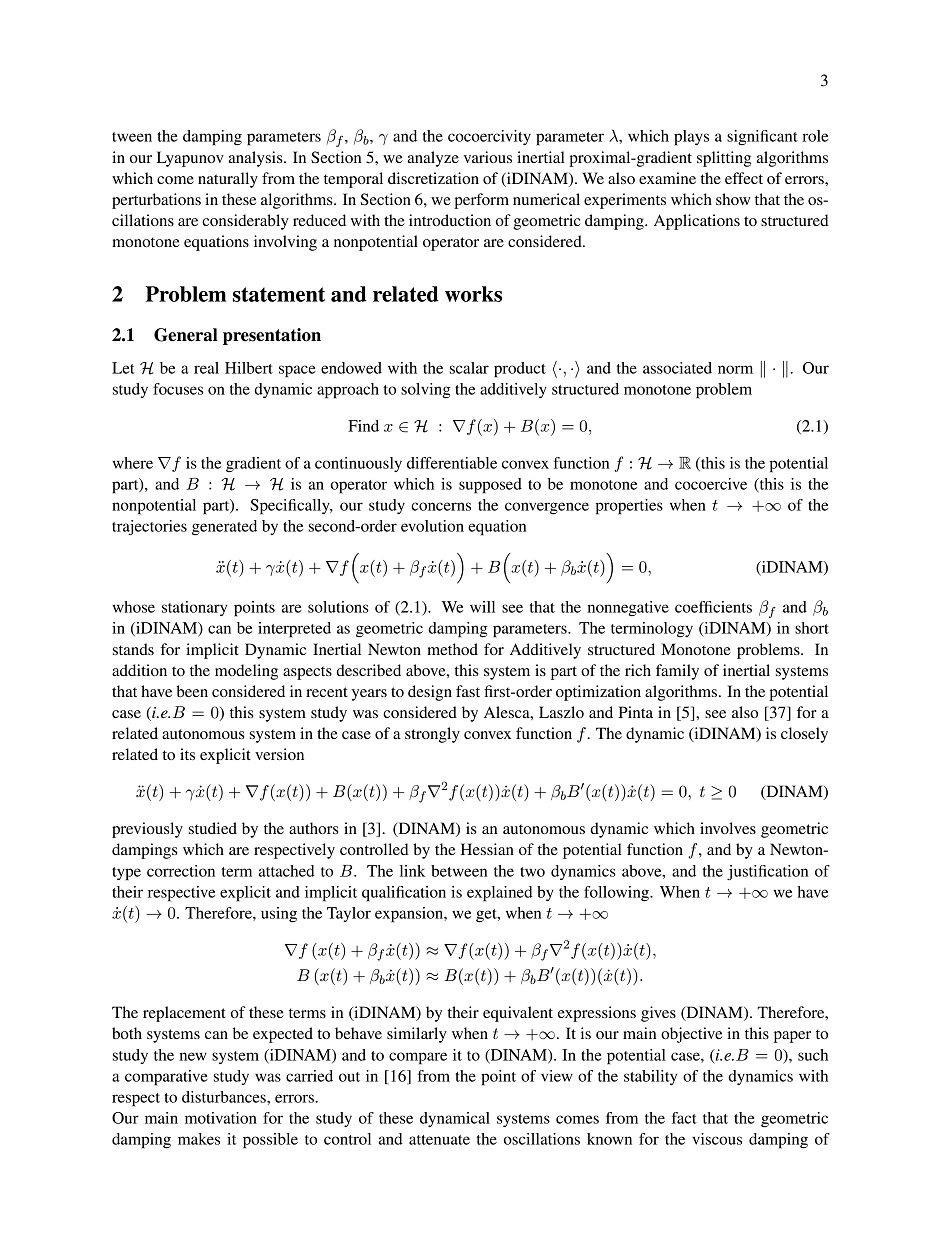 The image size is (952, 1233). I want to click on method, so click(452, 649).
